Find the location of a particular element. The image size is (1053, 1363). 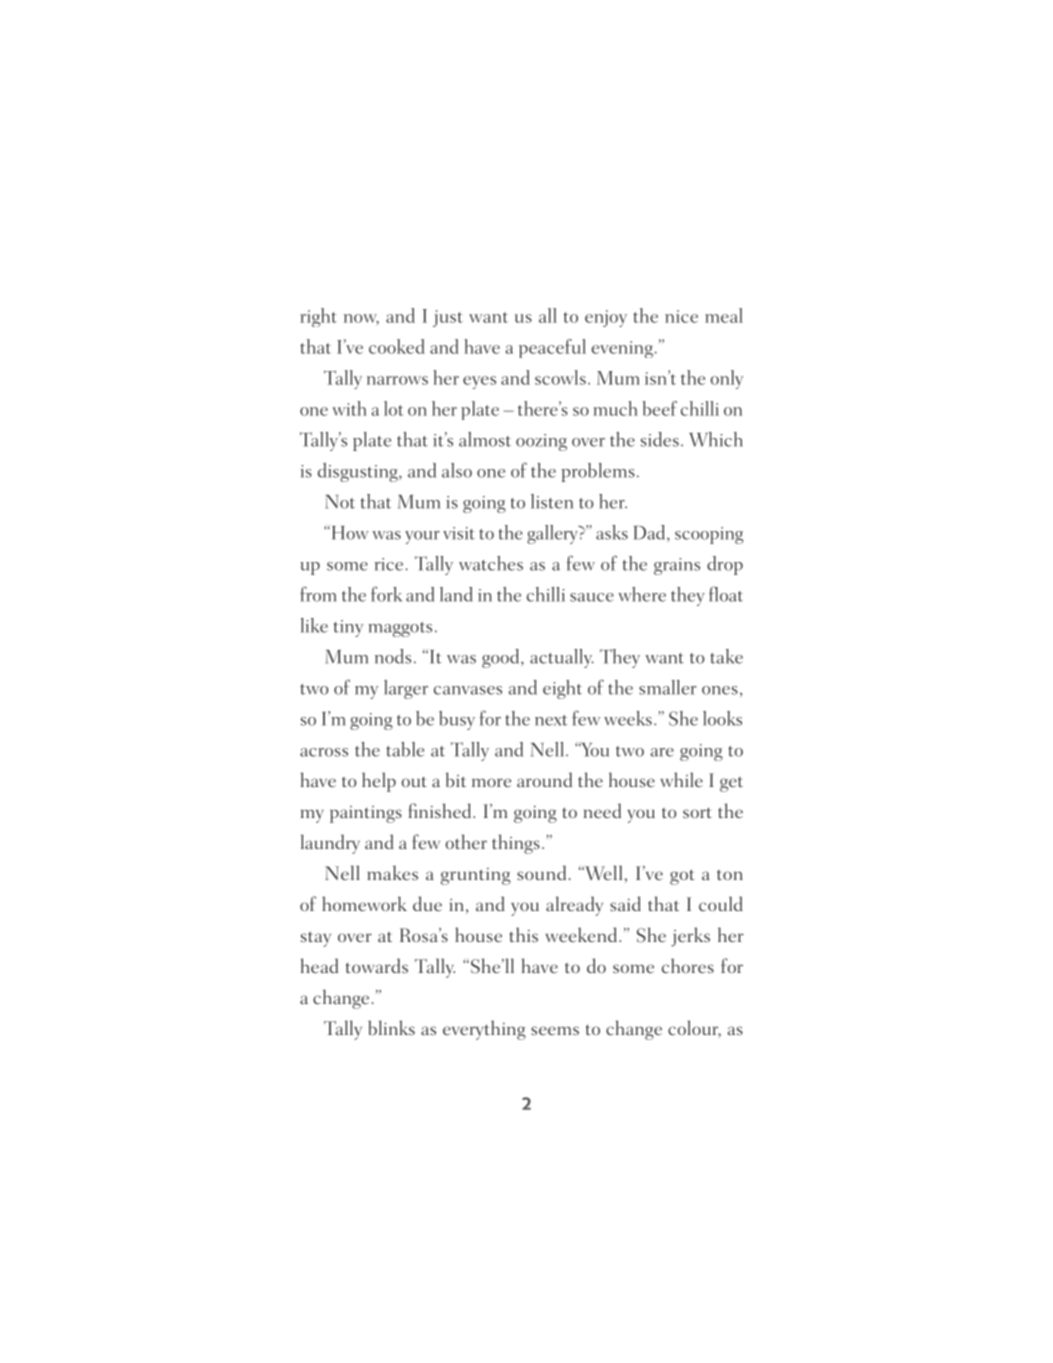

peaceful is located at coordinates (552, 348).
